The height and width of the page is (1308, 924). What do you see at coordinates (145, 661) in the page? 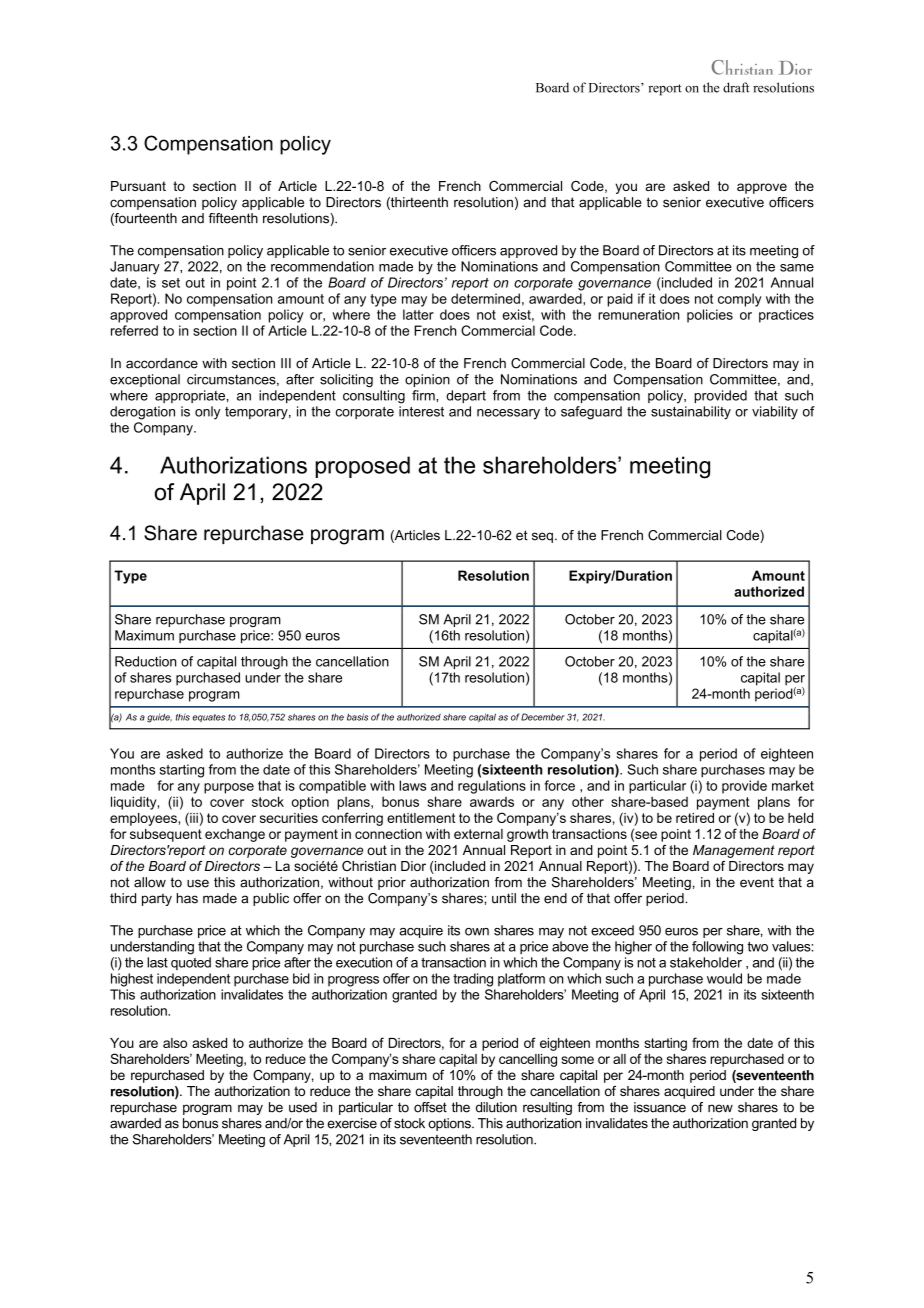
I see `Reduction` at bounding box center [145, 661].
